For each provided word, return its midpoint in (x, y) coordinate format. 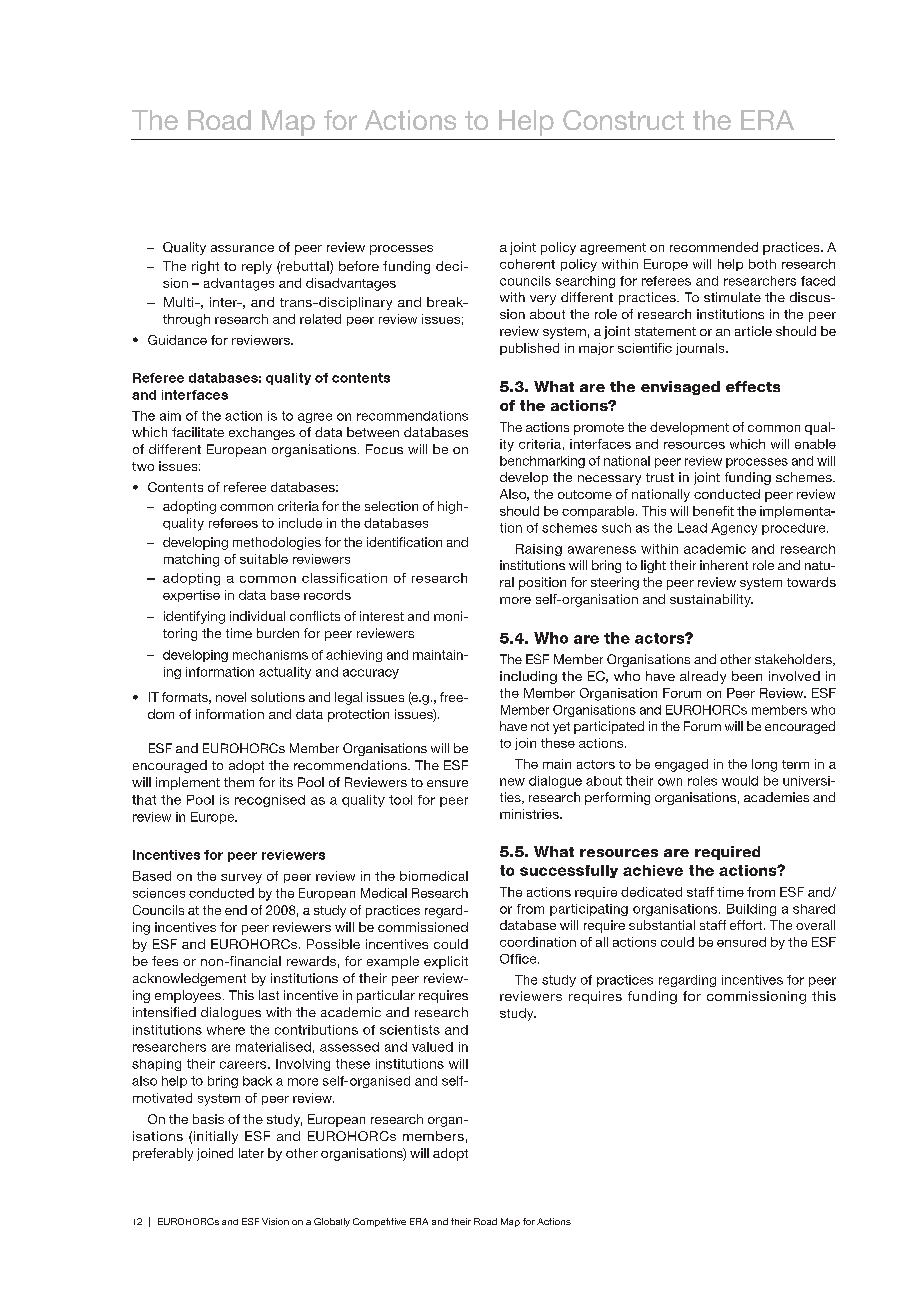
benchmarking (542, 462)
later (251, 1153)
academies (776, 797)
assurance (242, 248)
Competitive (379, 1222)
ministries (530, 814)
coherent (527, 264)
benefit (713, 511)
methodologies (277, 543)
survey (241, 879)
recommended (714, 247)
